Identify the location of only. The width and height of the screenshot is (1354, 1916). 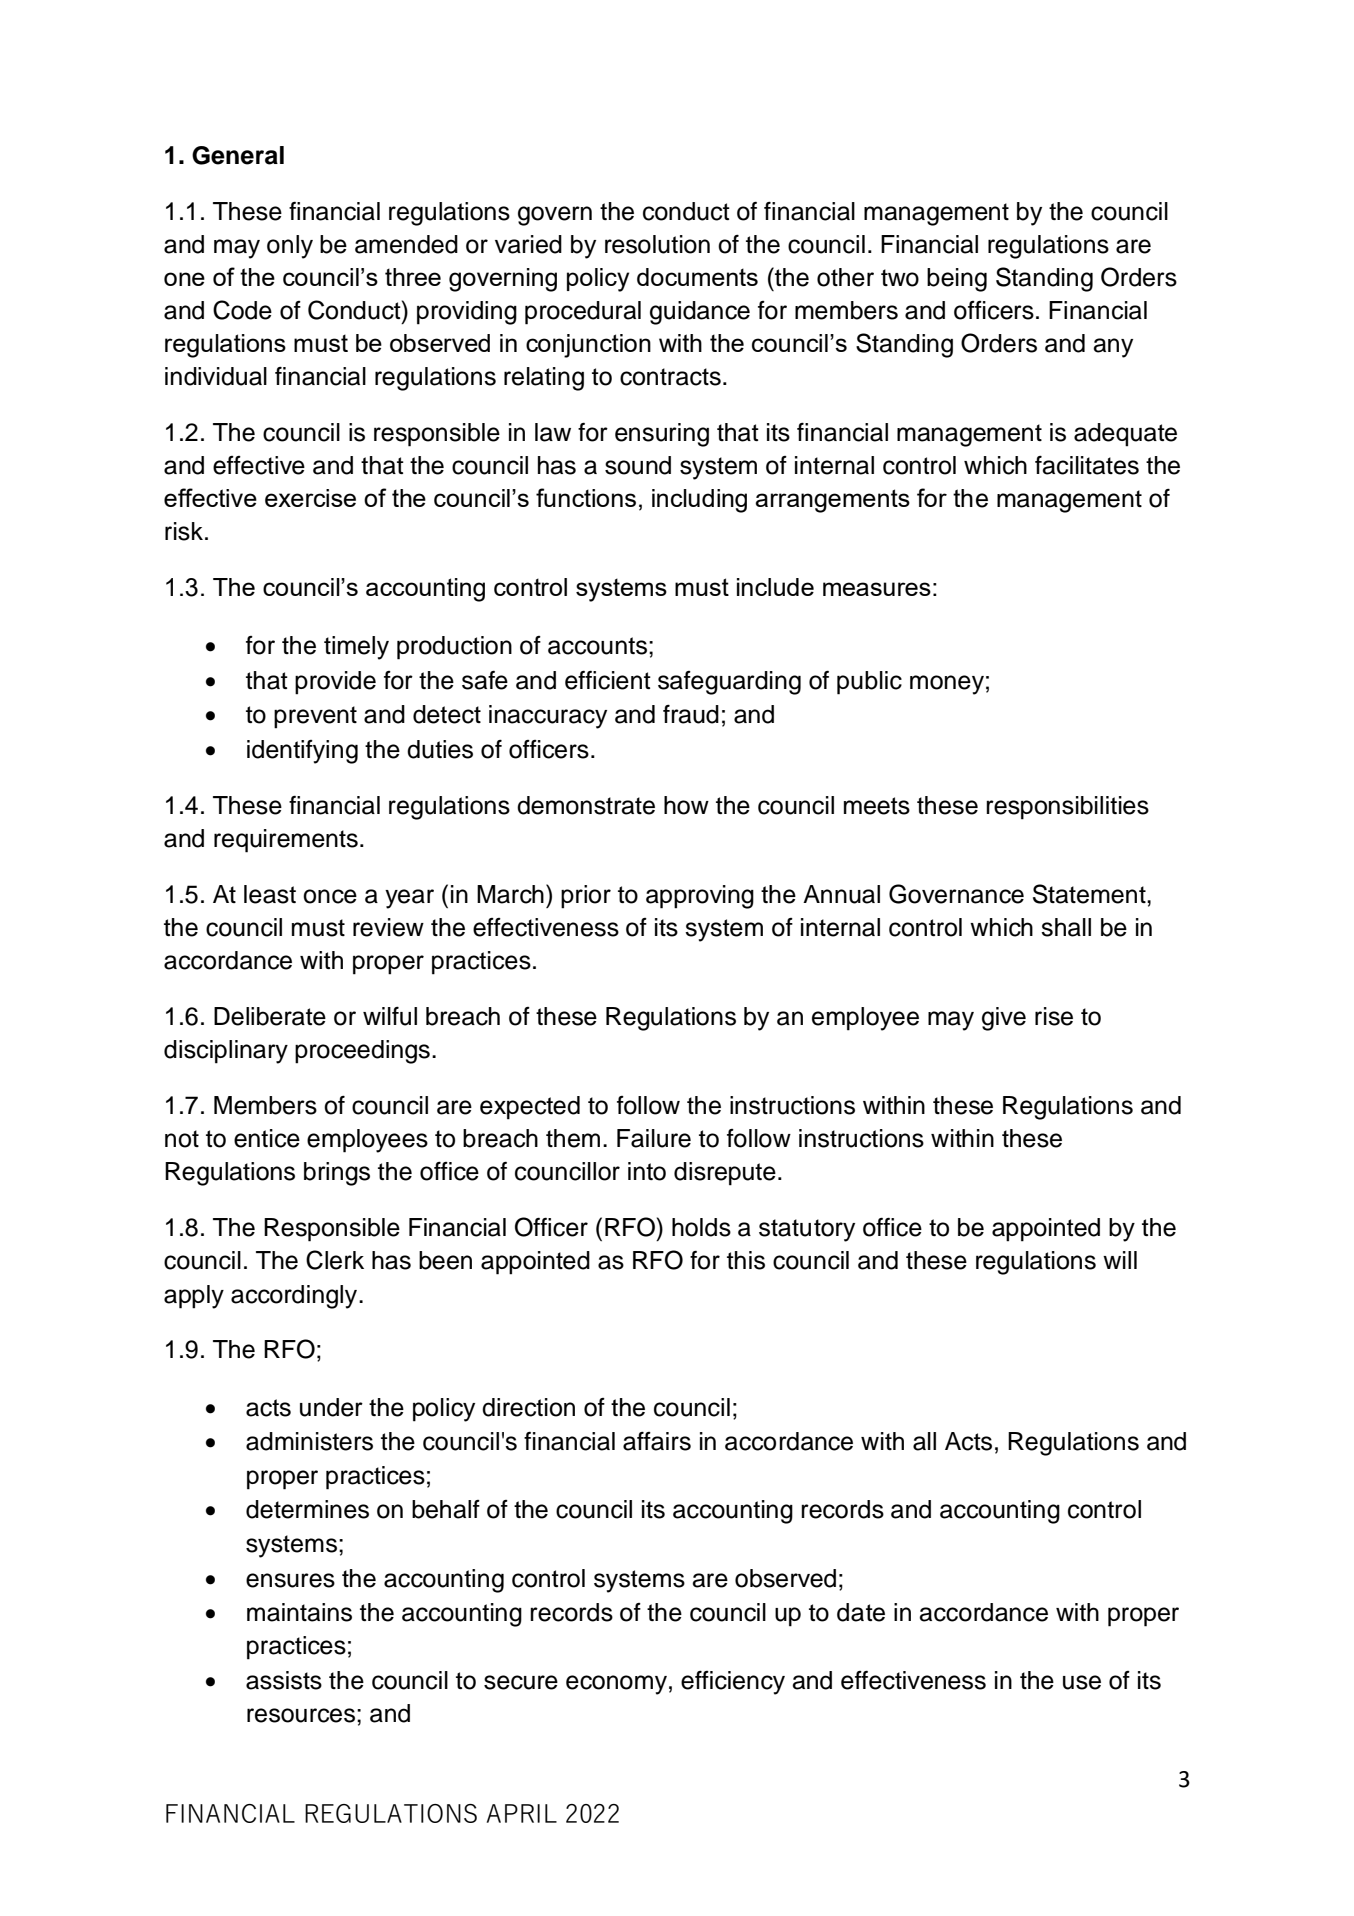
(290, 247).
